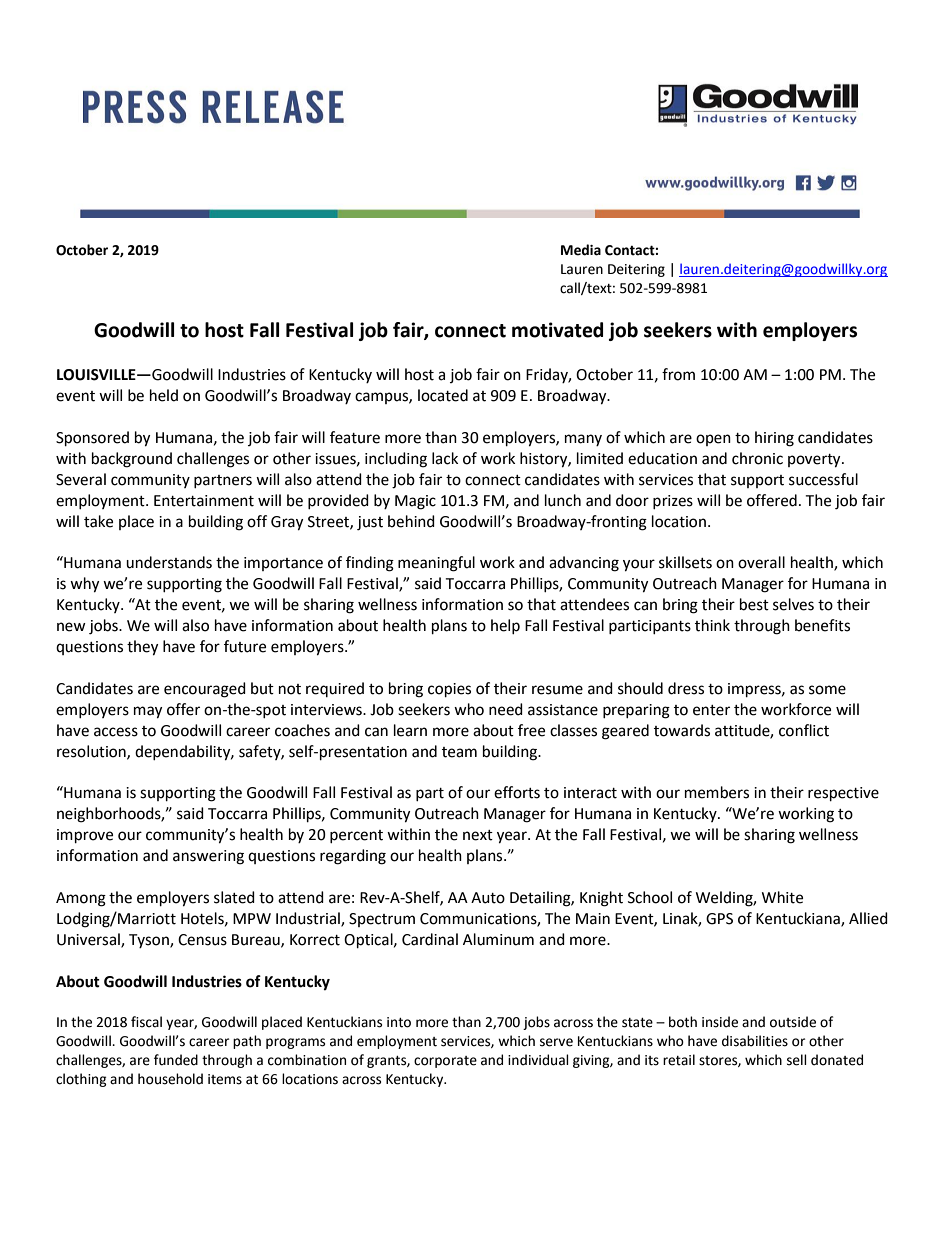  I want to click on funded, so click(176, 1060).
